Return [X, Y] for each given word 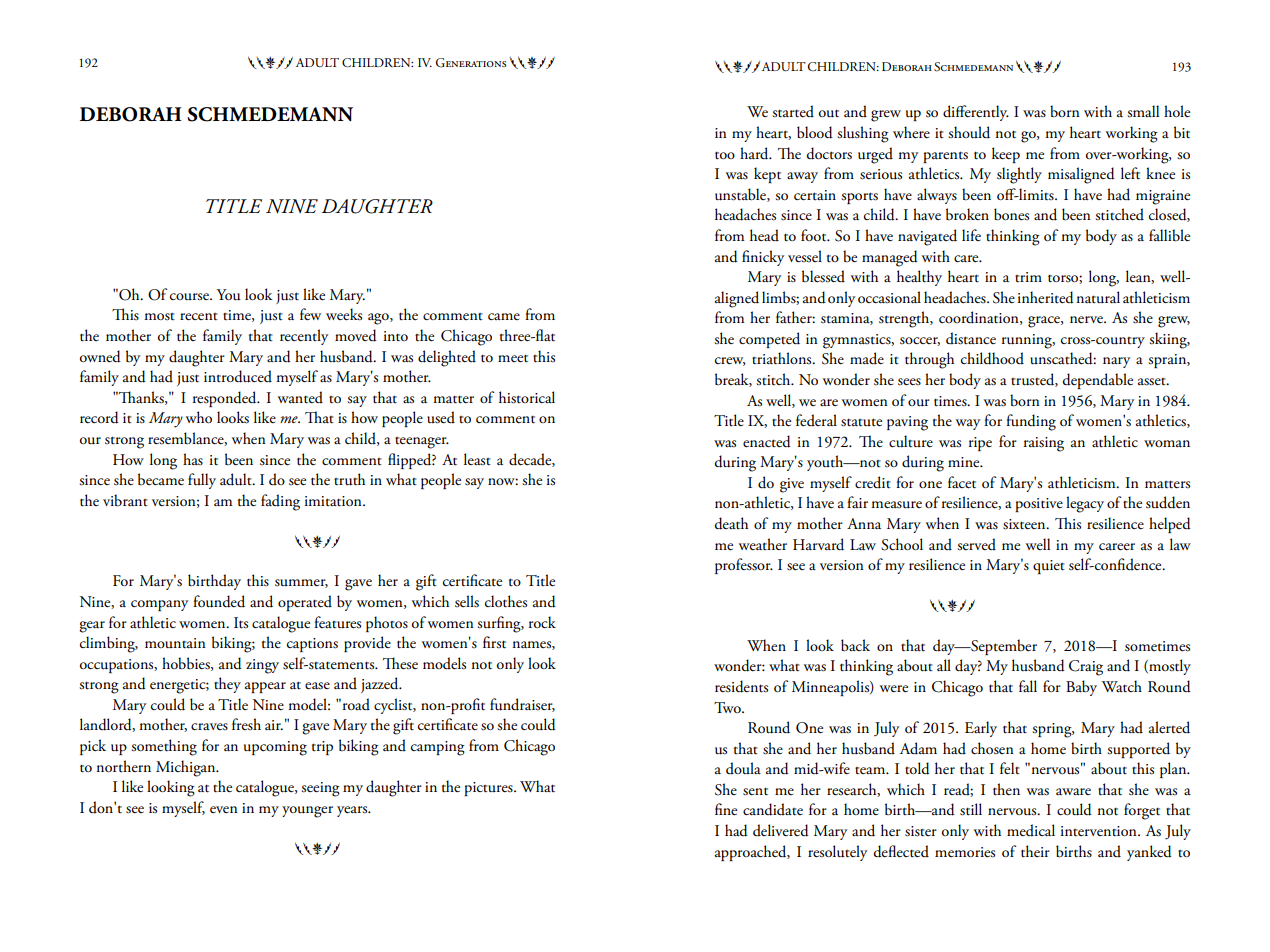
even [224, 809]
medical [1031, 830]
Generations [471, 63]
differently [976, 113]
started [793, 111]
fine [726, 809]
